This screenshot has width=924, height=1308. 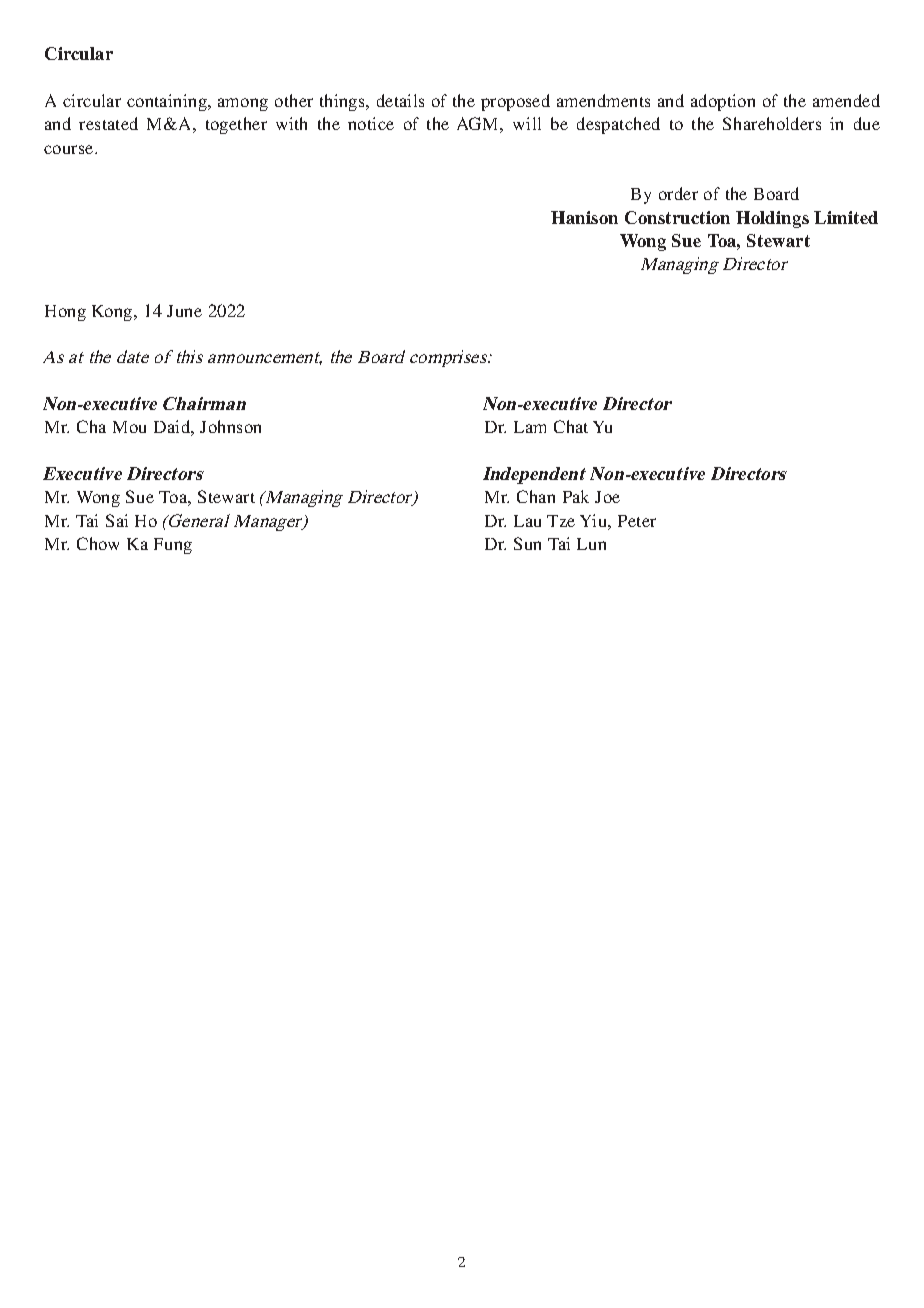 What do you see at coordinates (113, 313) in the screenshot?
I see `Kong` at bounding box center [113, 313].
